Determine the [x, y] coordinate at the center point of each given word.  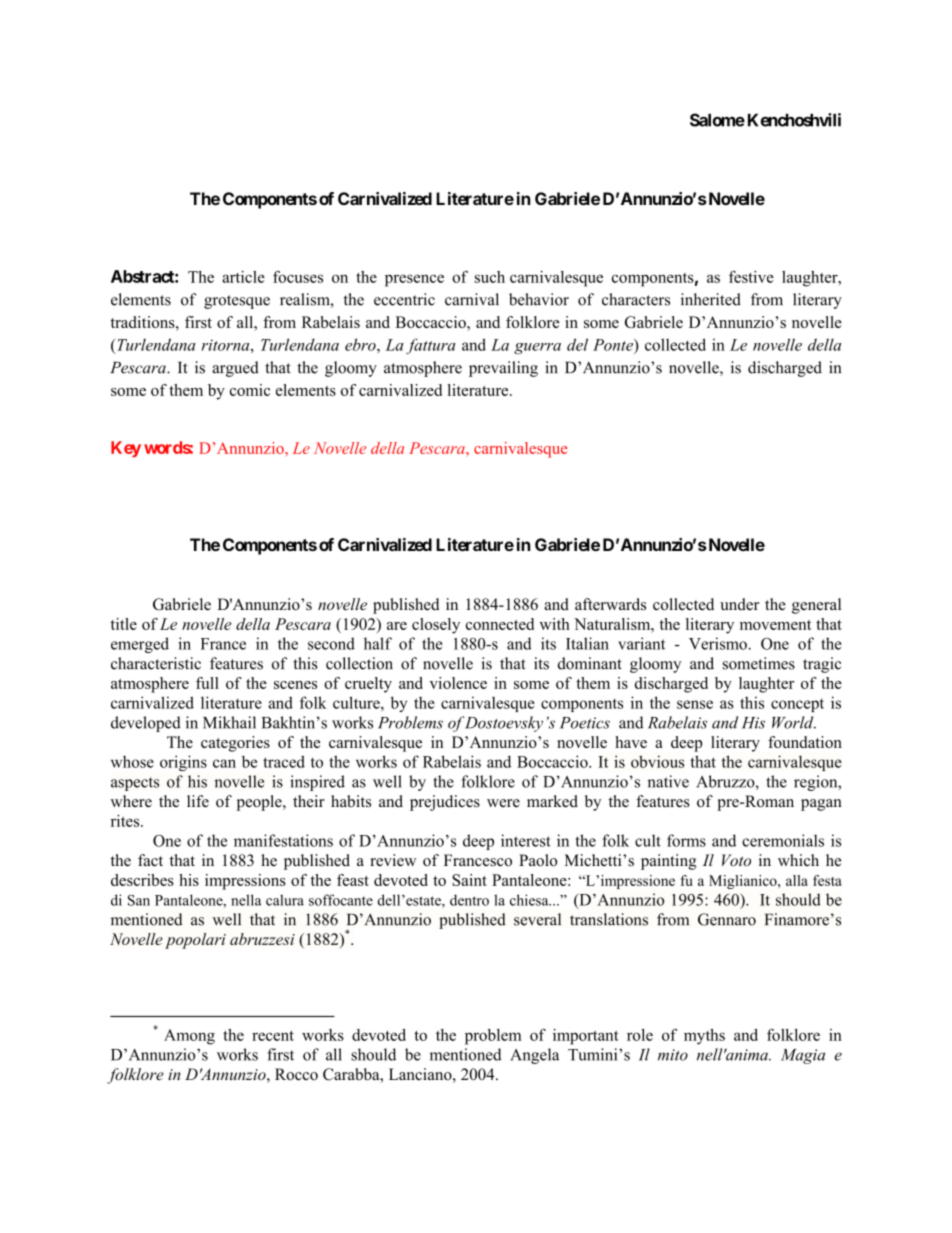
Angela [534, 1056]
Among [189, 1037]
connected [500, 624]
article [243, 277]
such [490, 277]
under [739, 604]
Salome [717, 120]
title [124, 624]
